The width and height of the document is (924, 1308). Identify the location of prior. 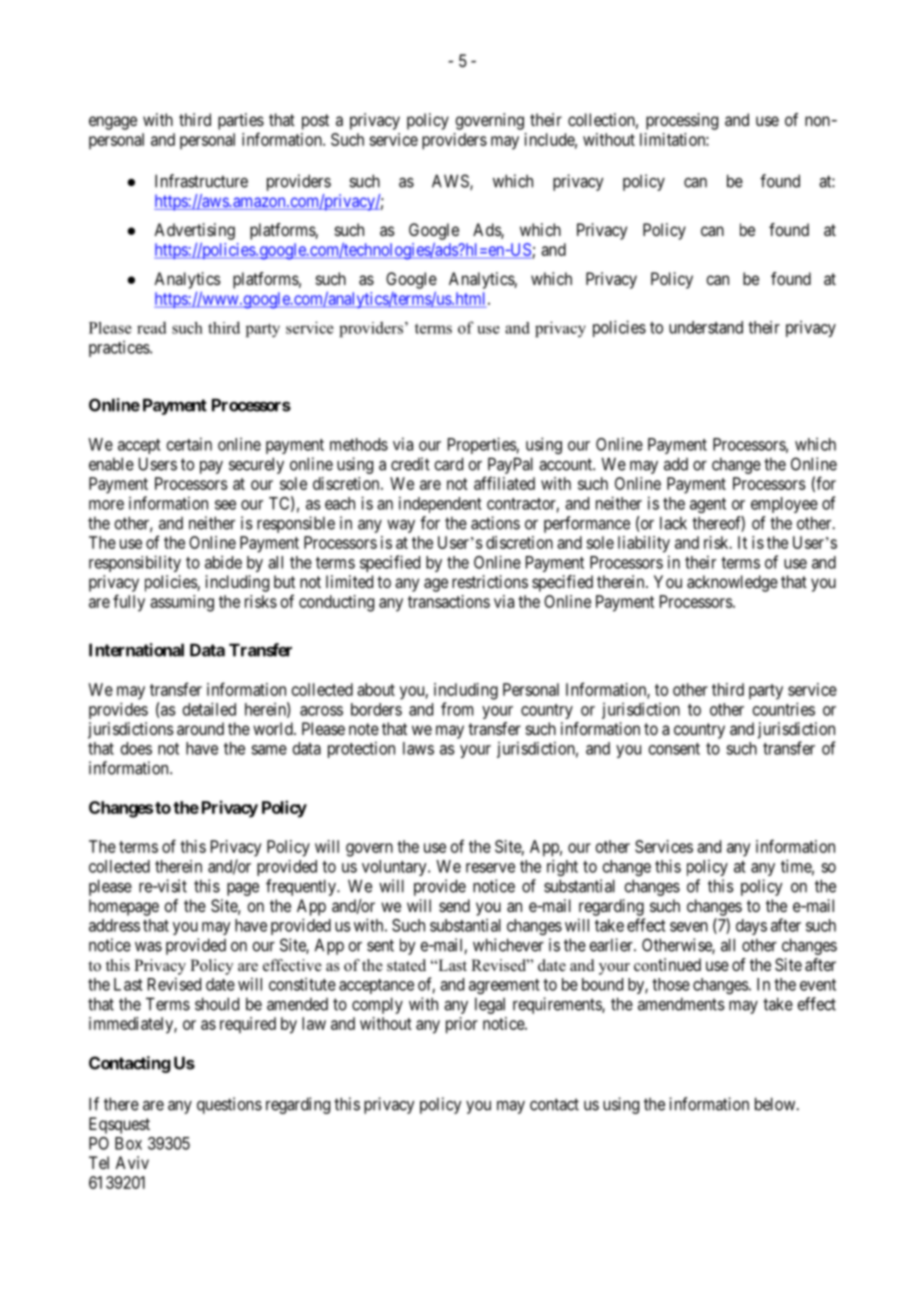
(462, 1025).
